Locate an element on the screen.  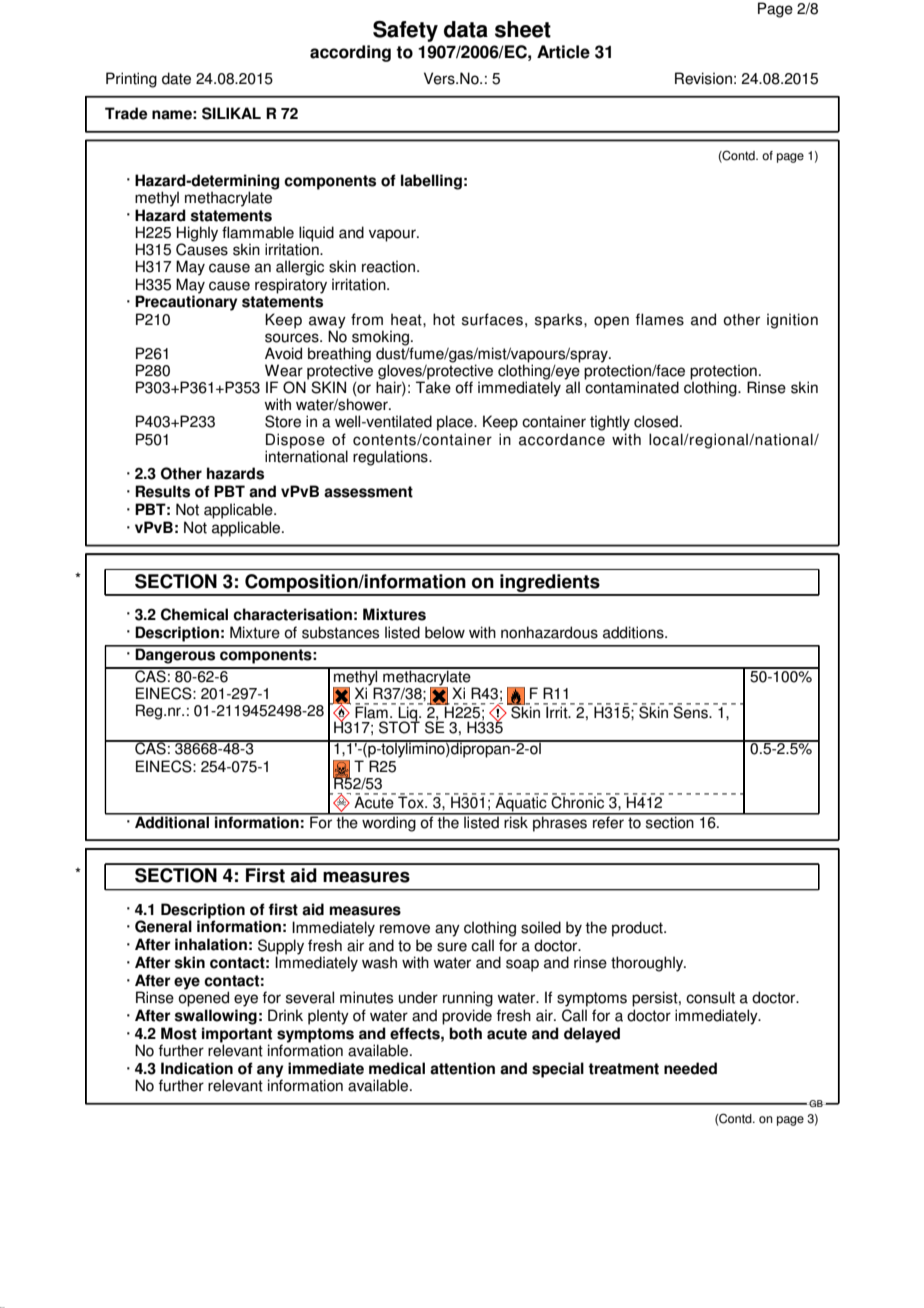
date is located at coordinates (176, 78).
